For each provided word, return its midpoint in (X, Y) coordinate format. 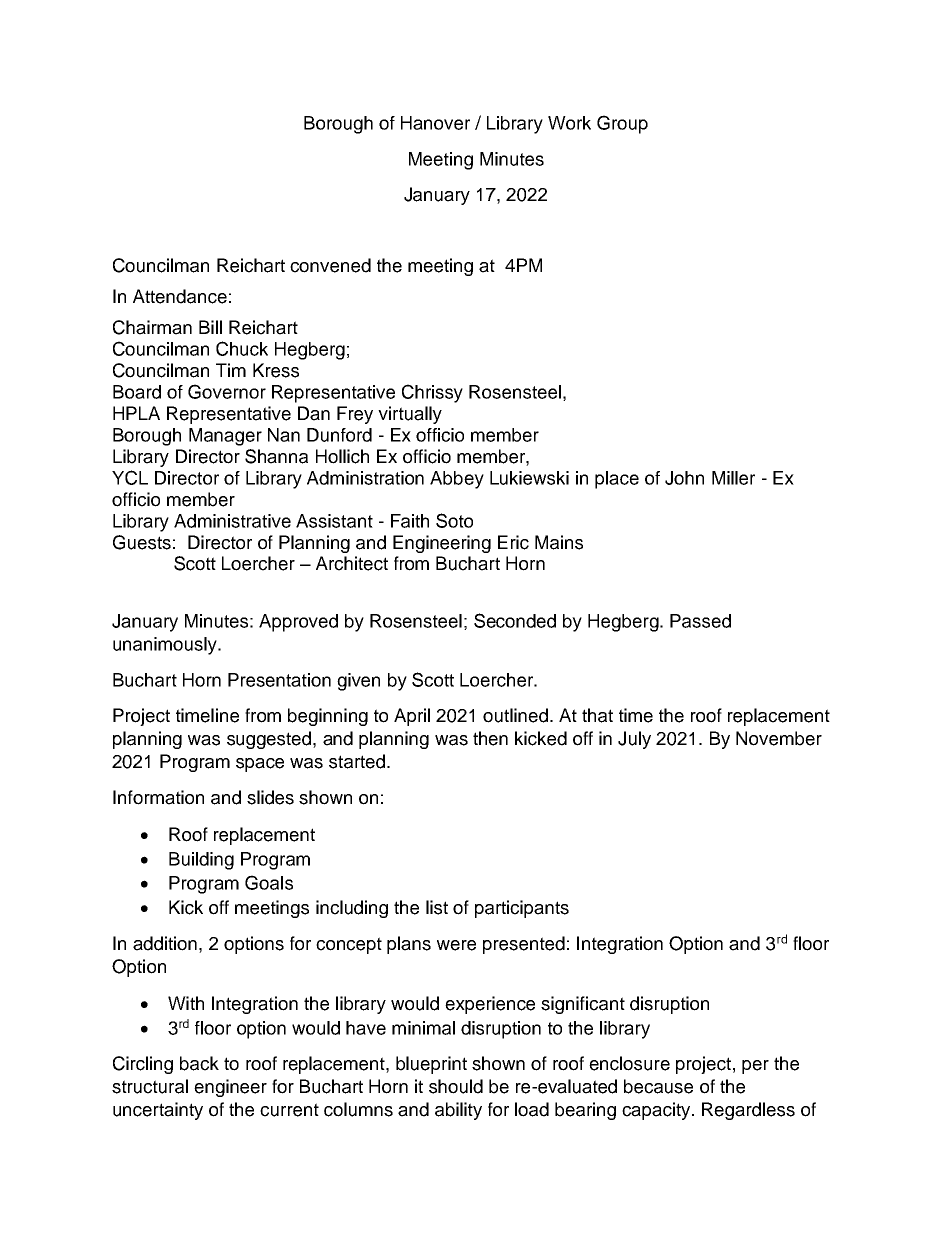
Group (622, 124)
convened (330, 265)
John (684, 478)
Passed (700, 621)
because (658, 1086)
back (199, 1063)
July (634, 740)
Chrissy (432, 393)
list (437, 907)
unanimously (166, 646)
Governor (227, 391)
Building (201, 861)
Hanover (435, 123)
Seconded (515, 620)
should (456, 1086)
